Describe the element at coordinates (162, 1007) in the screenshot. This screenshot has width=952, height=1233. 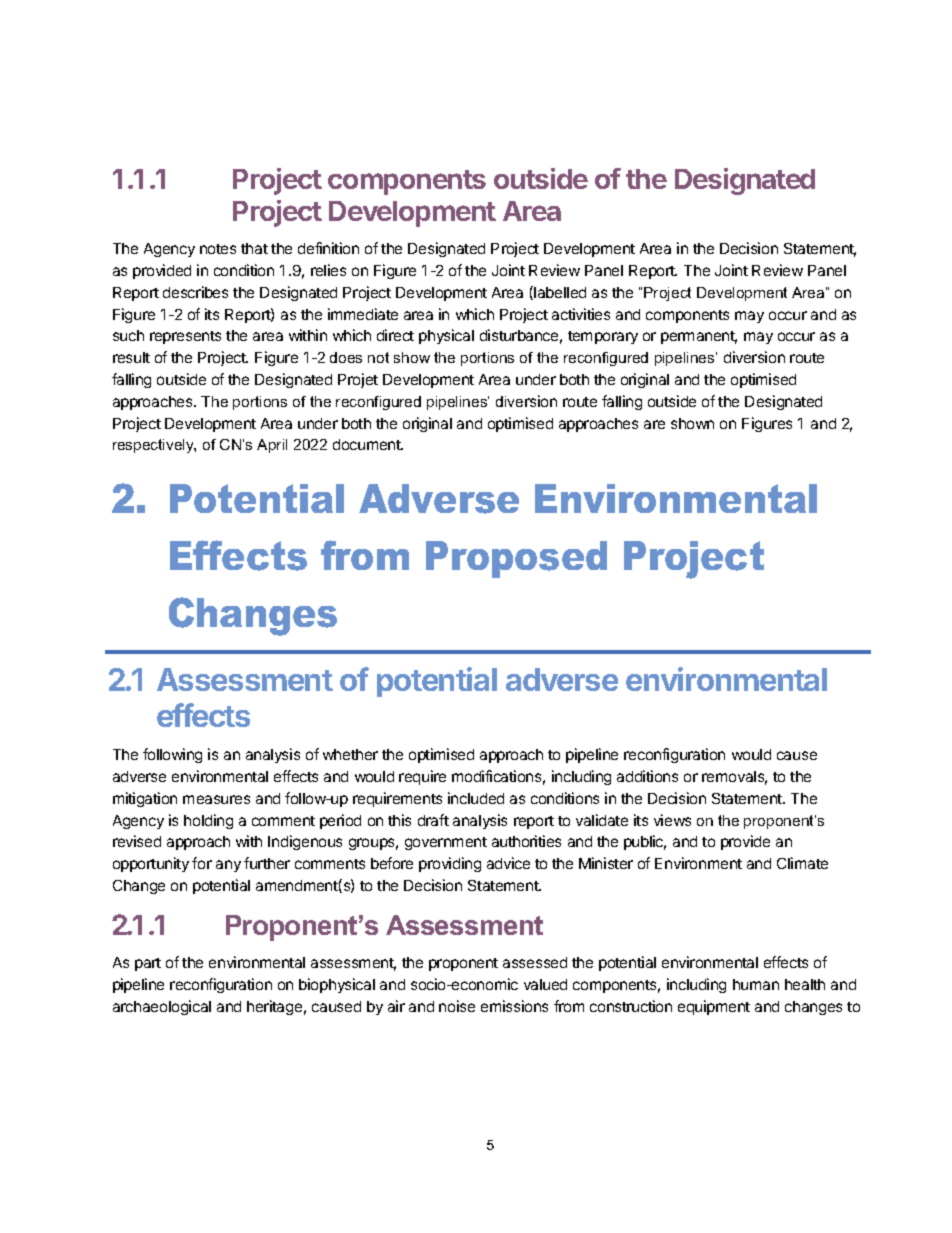
I see `archaeological` at that location.
